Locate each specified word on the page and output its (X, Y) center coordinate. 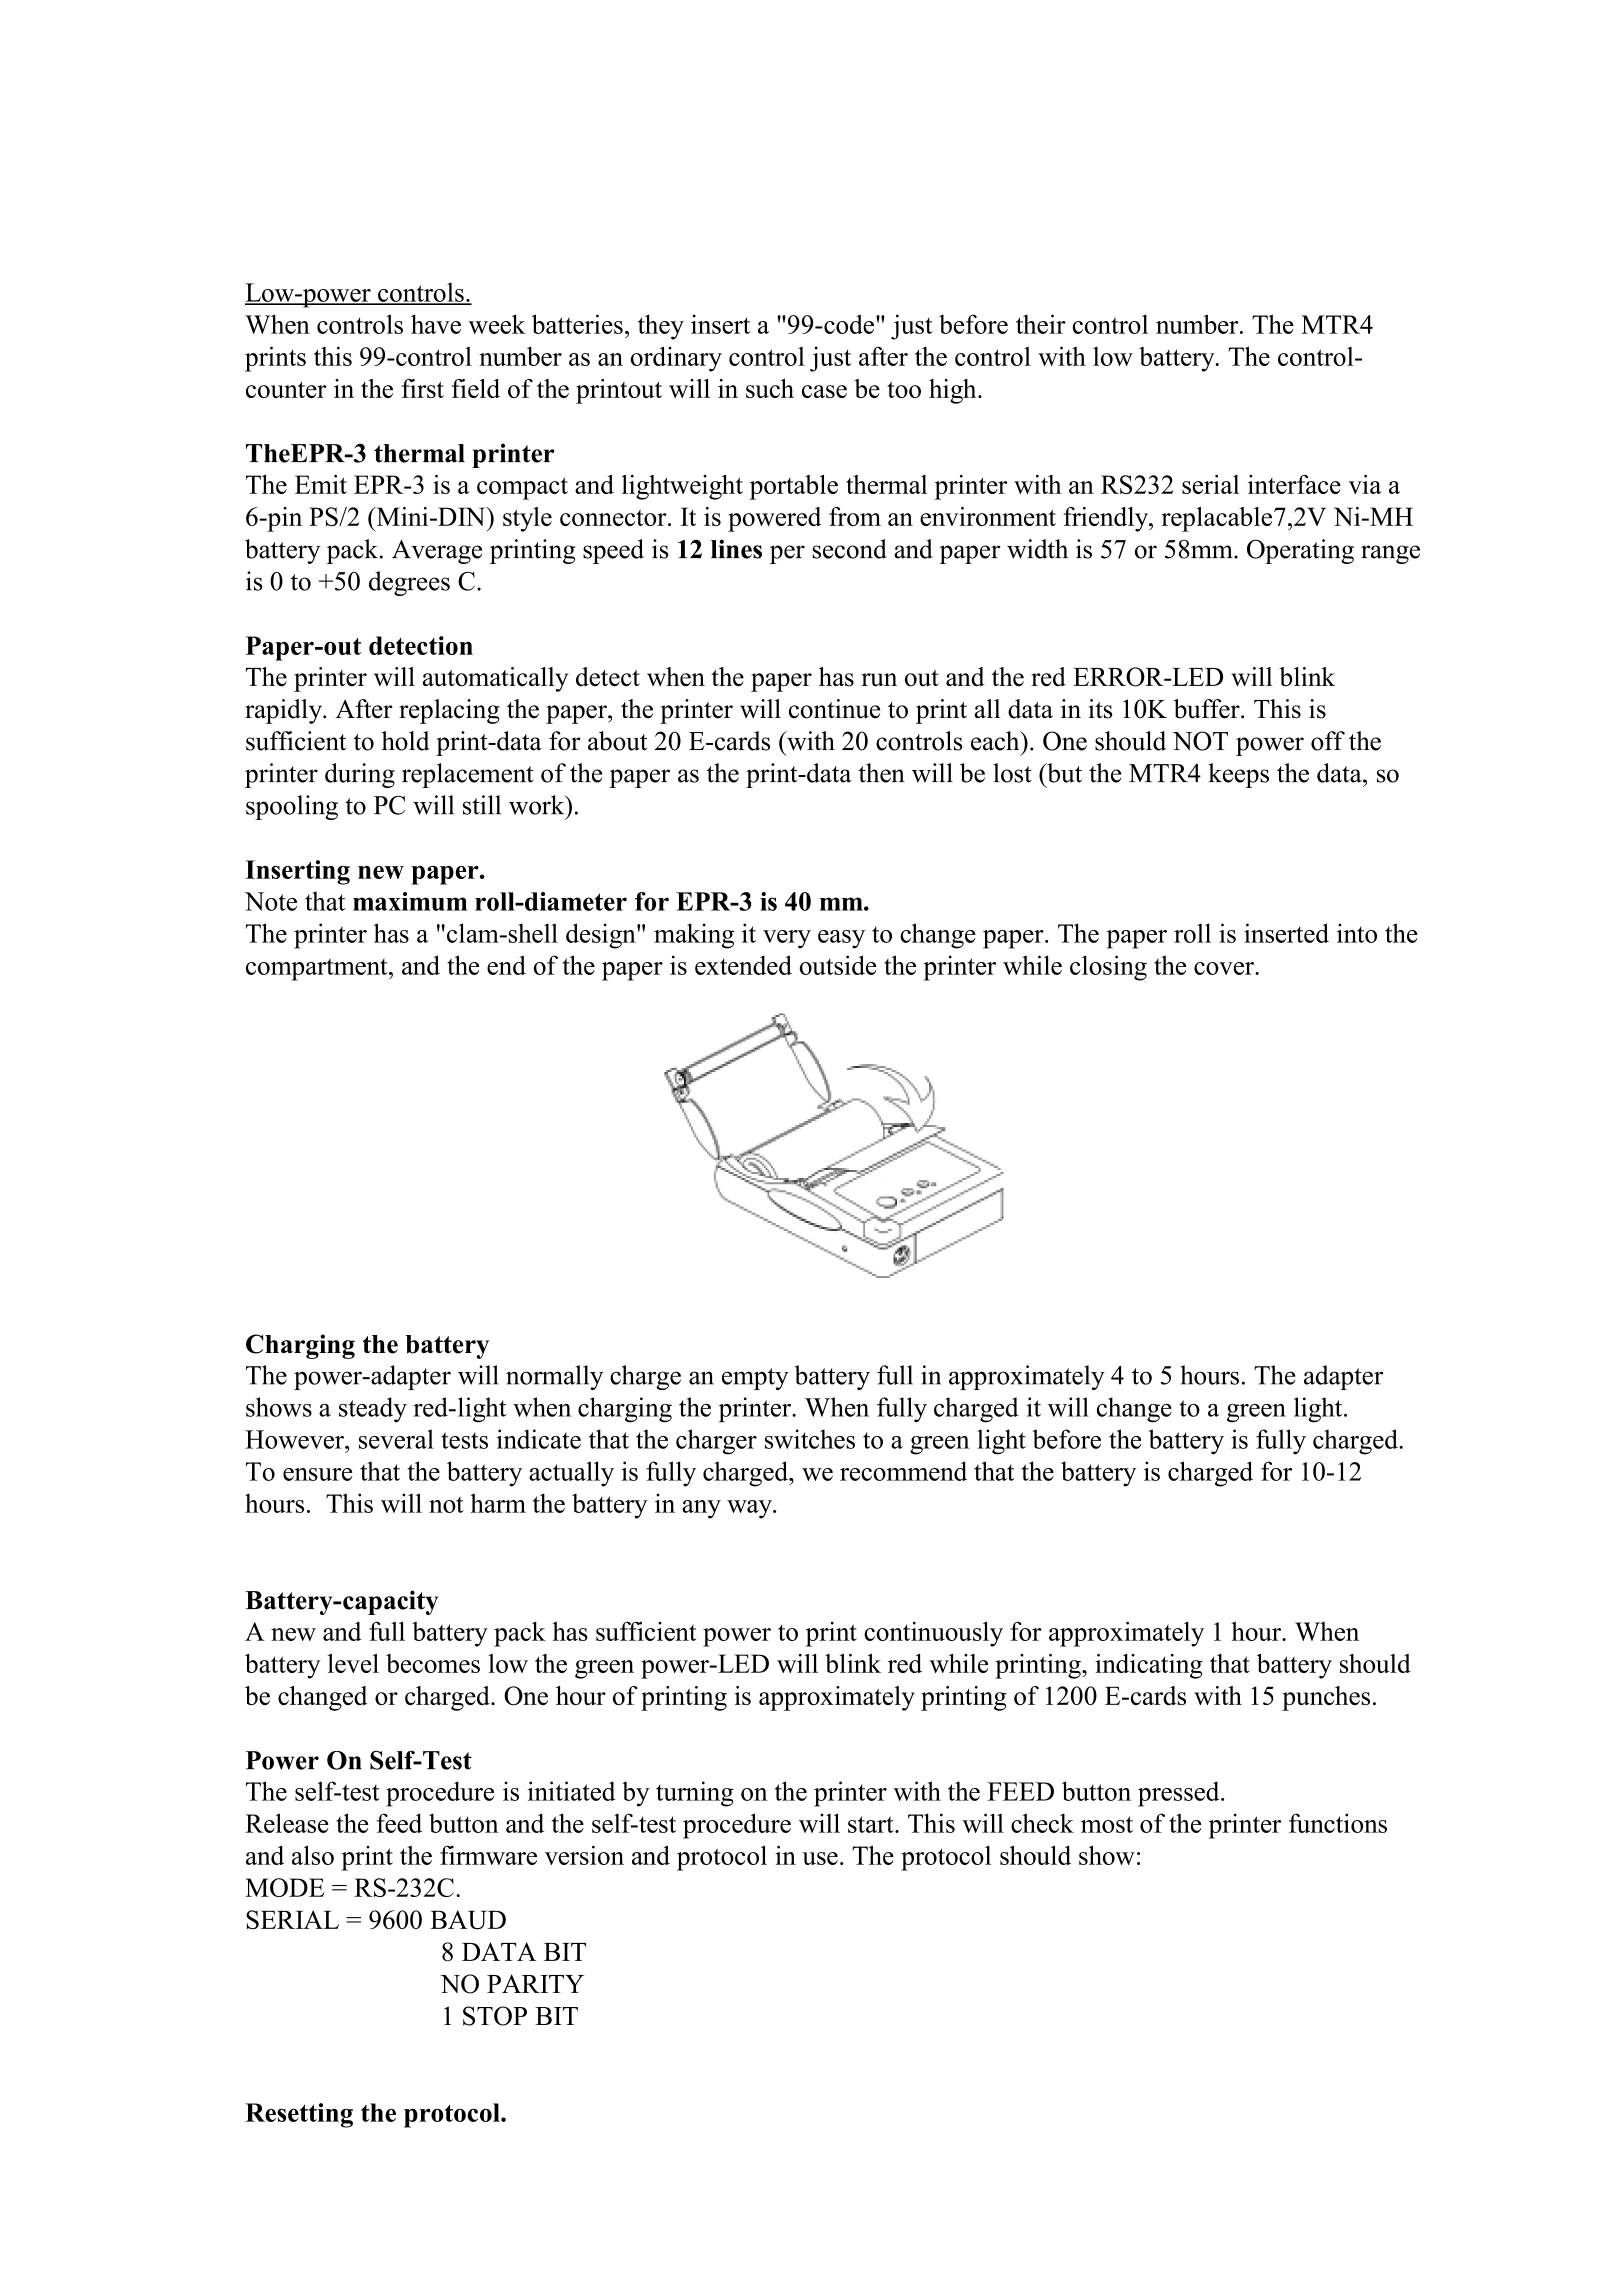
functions (1338, 1823)
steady (373, 1409)
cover (1225, 968)
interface (1294, 484)
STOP (495, 2016)
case (824, 391)
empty (755, 1379)
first (423, 388)
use (820, 1858)
